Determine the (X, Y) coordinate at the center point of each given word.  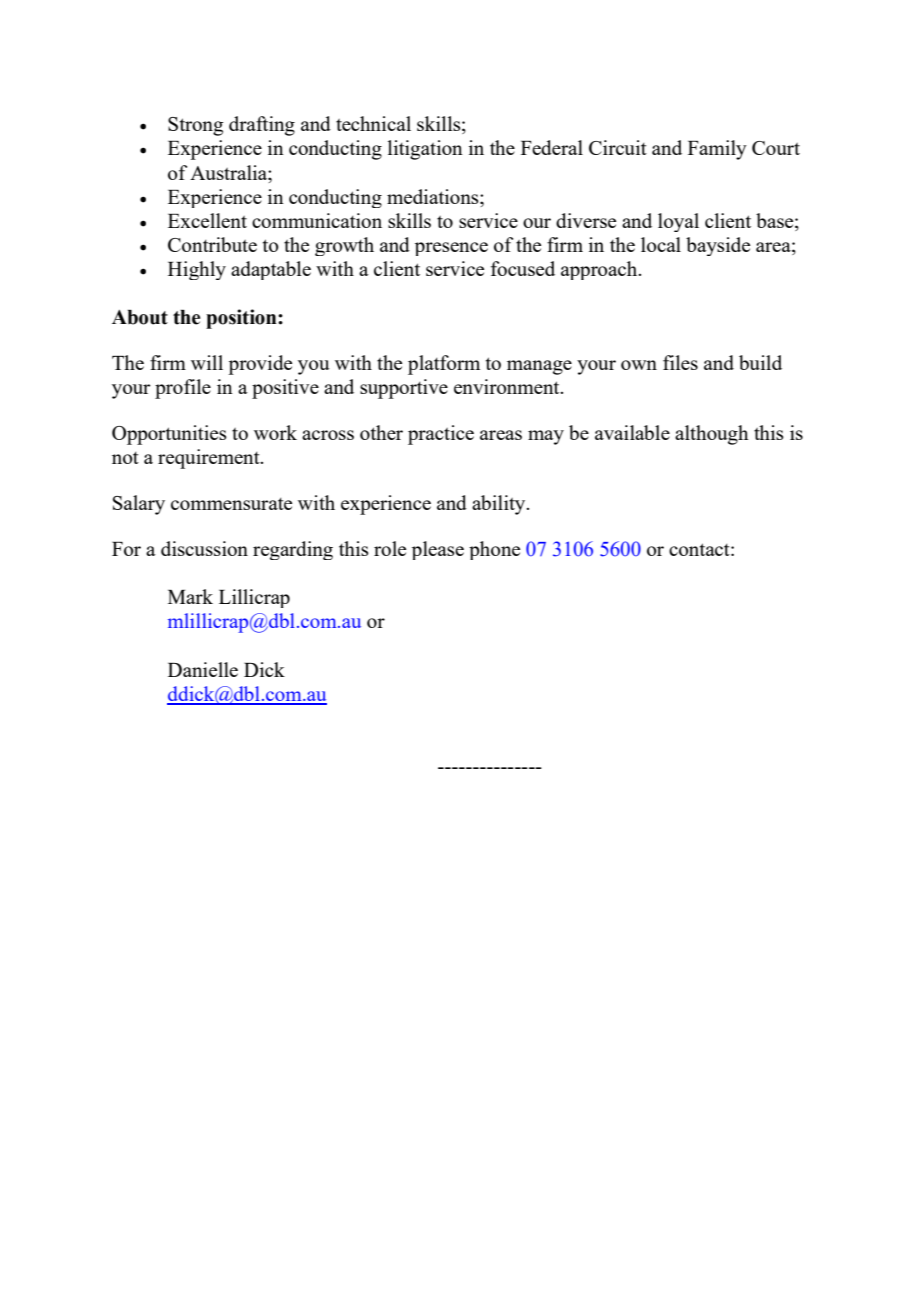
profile (183, 389)
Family (717, 150)
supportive (404, 389)
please (438, 550)
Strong (195, 126)
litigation (425, 150)
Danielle (203, 669)
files (680, 362)
